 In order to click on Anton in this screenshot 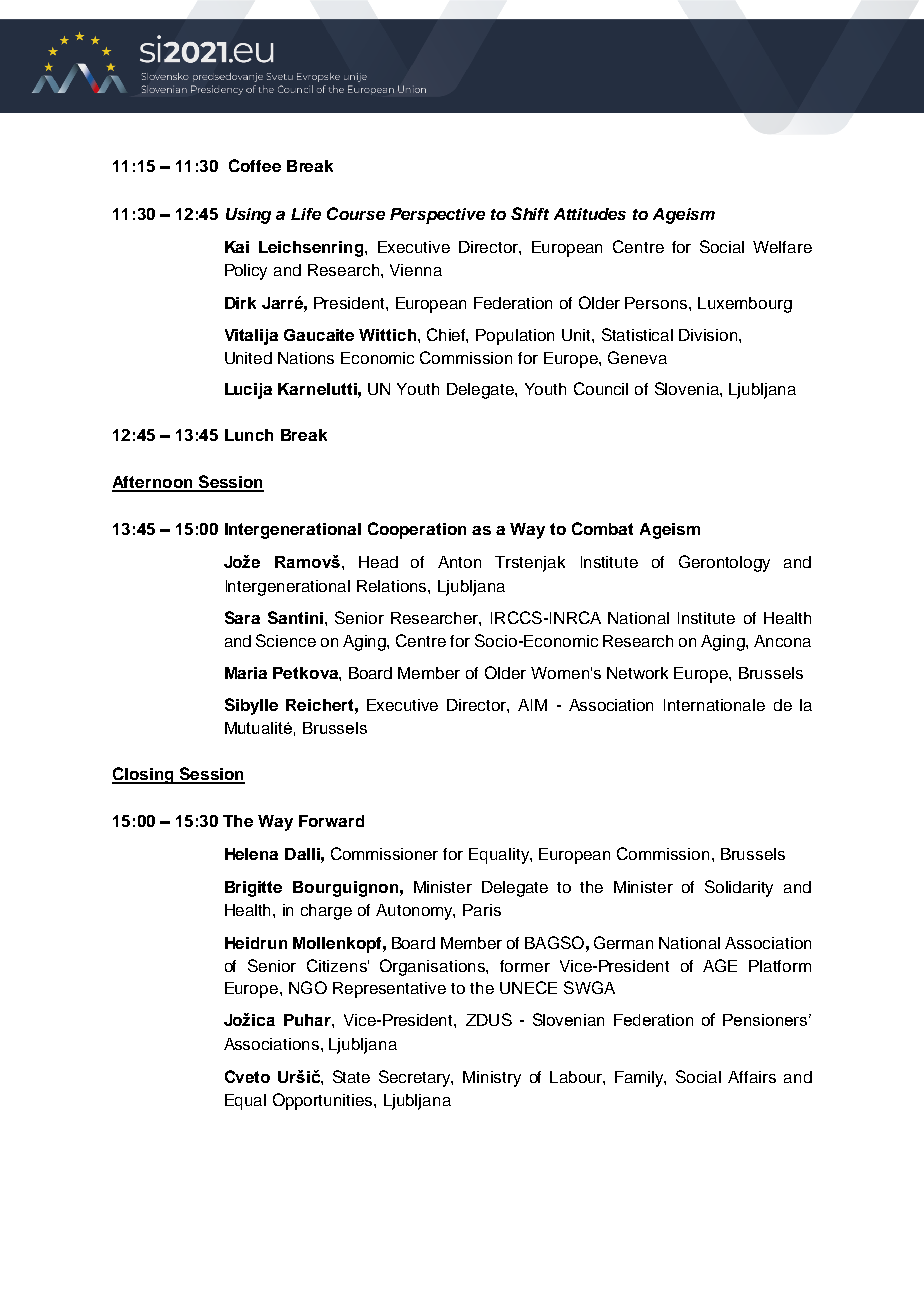, I will do `click(459, 562)`.
